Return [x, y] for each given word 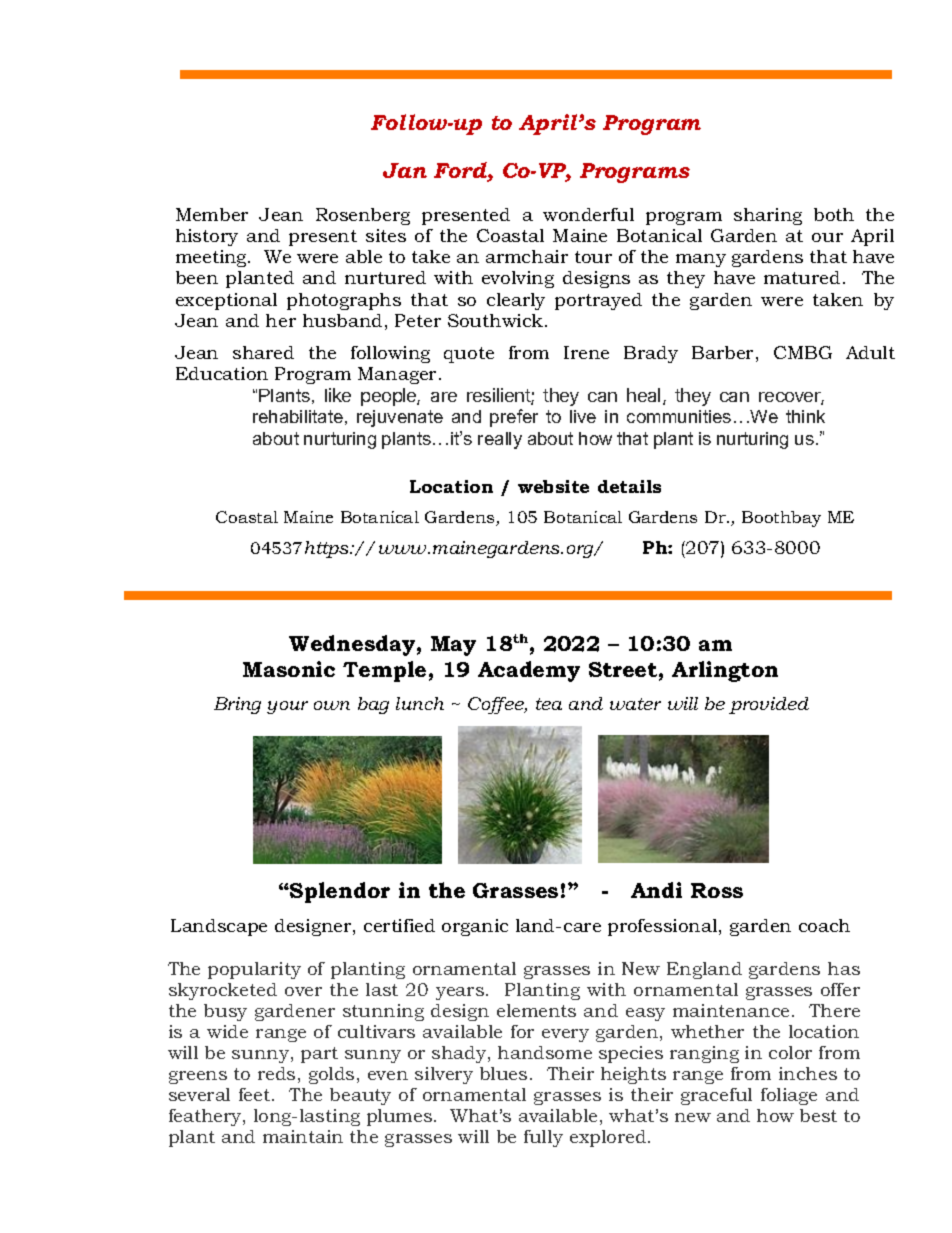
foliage [789, 1096]
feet [256, 1094]
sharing [768, 216]
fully [543, 1138]
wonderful [588, 214]
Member [212, 214]
